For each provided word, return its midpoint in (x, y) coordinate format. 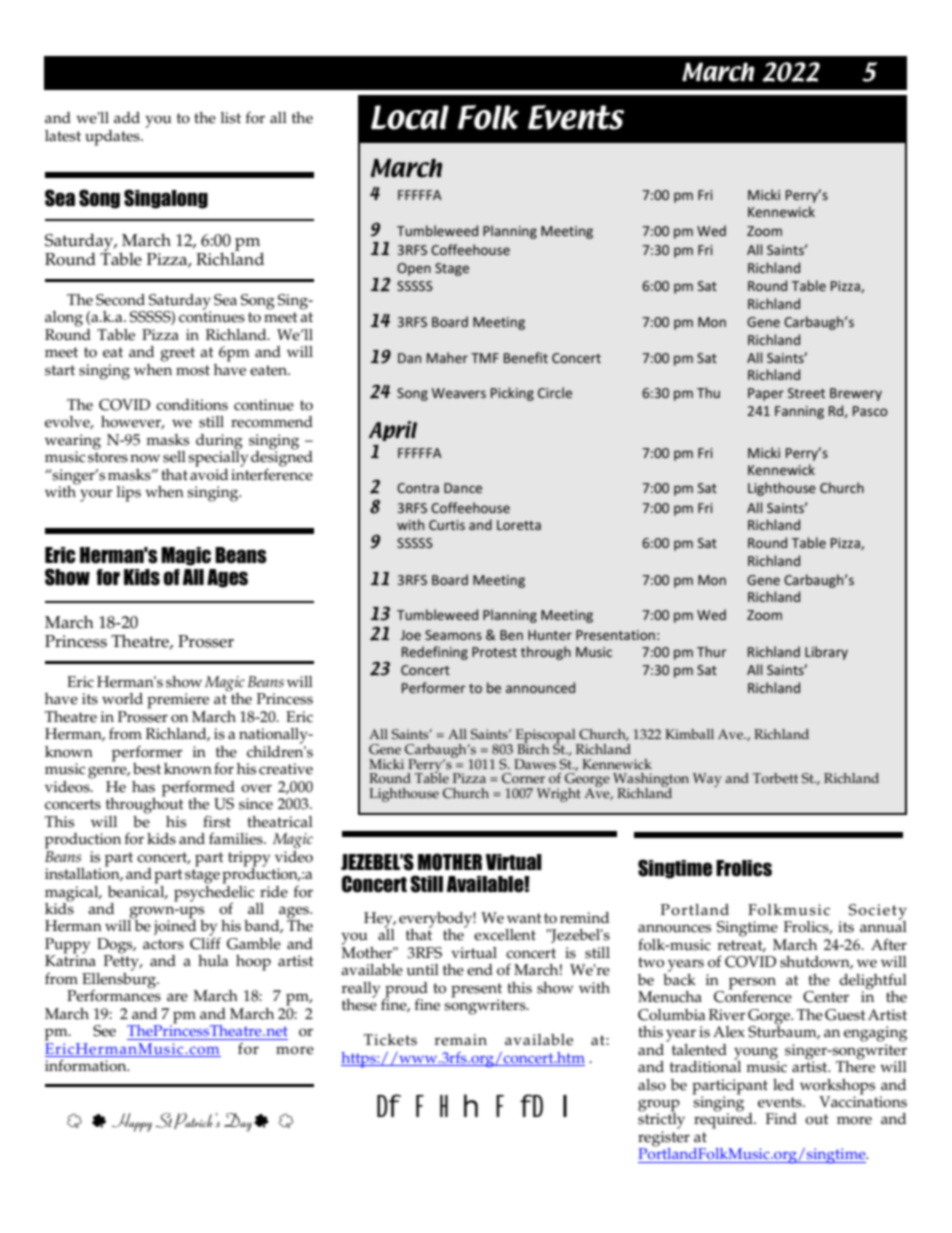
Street (806, 393)
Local (410, 117)
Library (826, 653)
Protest (494, 652)
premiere (178, 701)
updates (113, 138)
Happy (132, 1122)
